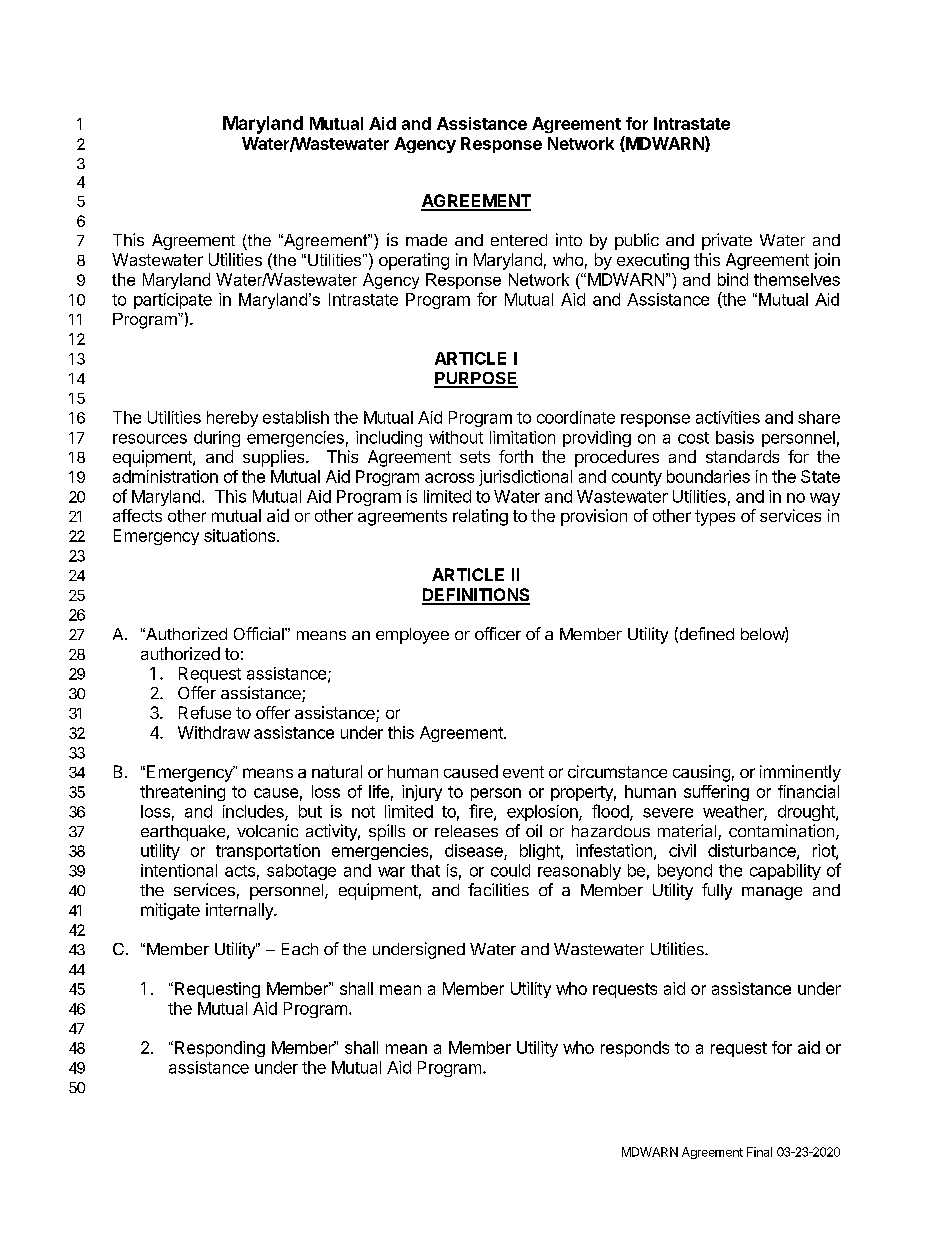 Image resolution: width=952 pixels, height=1233 pixels. Describe the element at coordinates (772, 893) in the page. I see `manage` at that location.
